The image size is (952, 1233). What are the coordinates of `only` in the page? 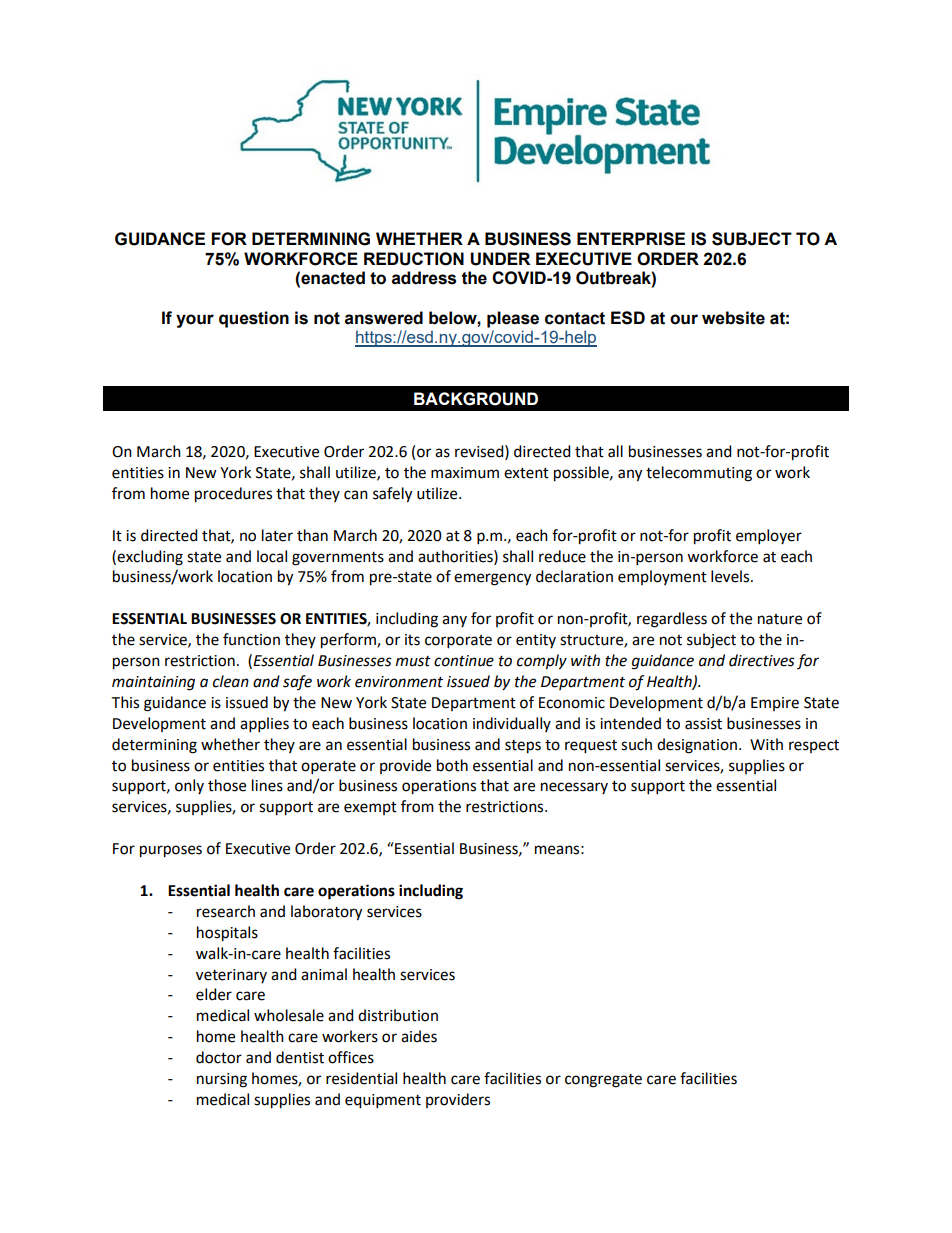 It's located at (189, 786).
